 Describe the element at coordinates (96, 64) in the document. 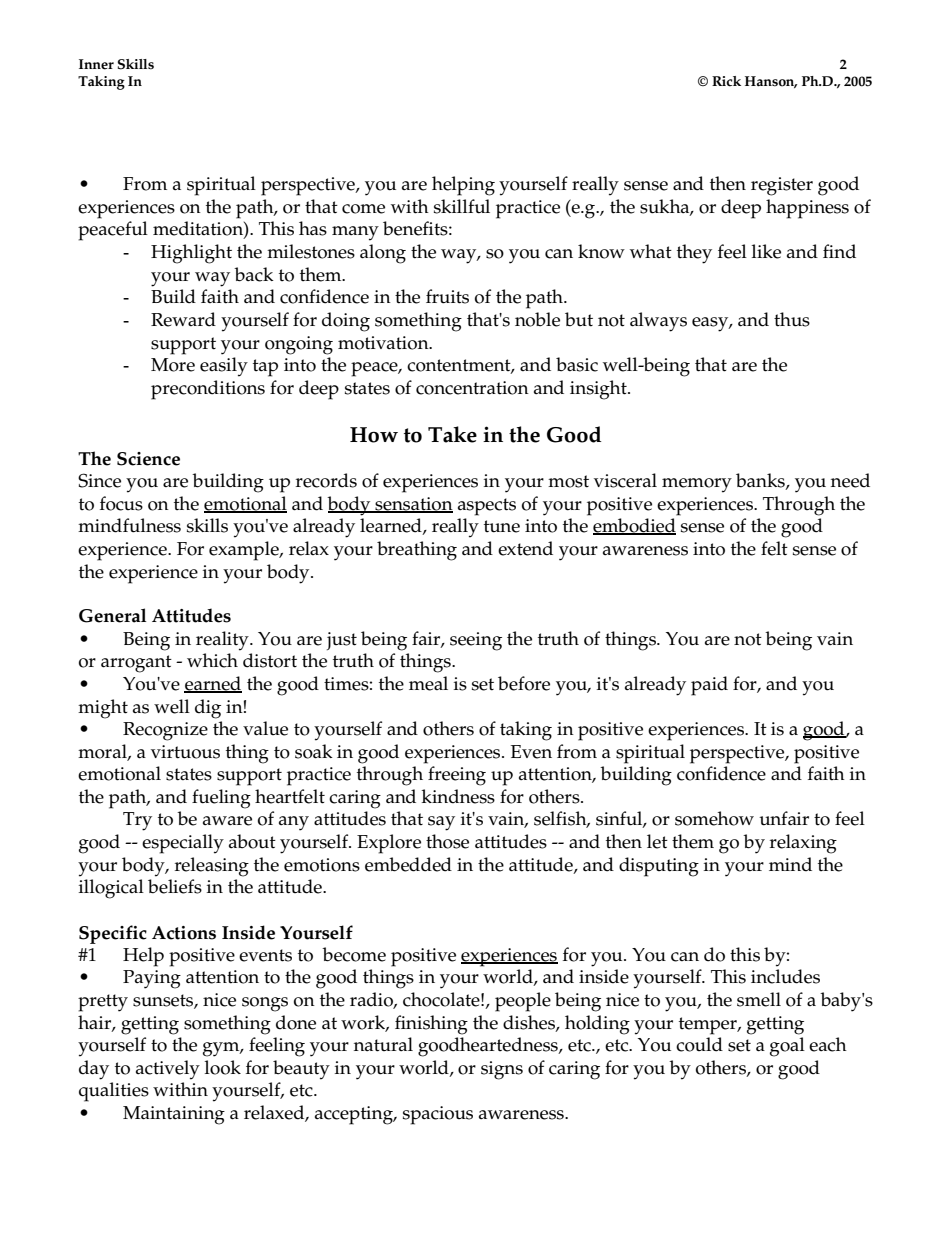

I see `Inner` at that location.
